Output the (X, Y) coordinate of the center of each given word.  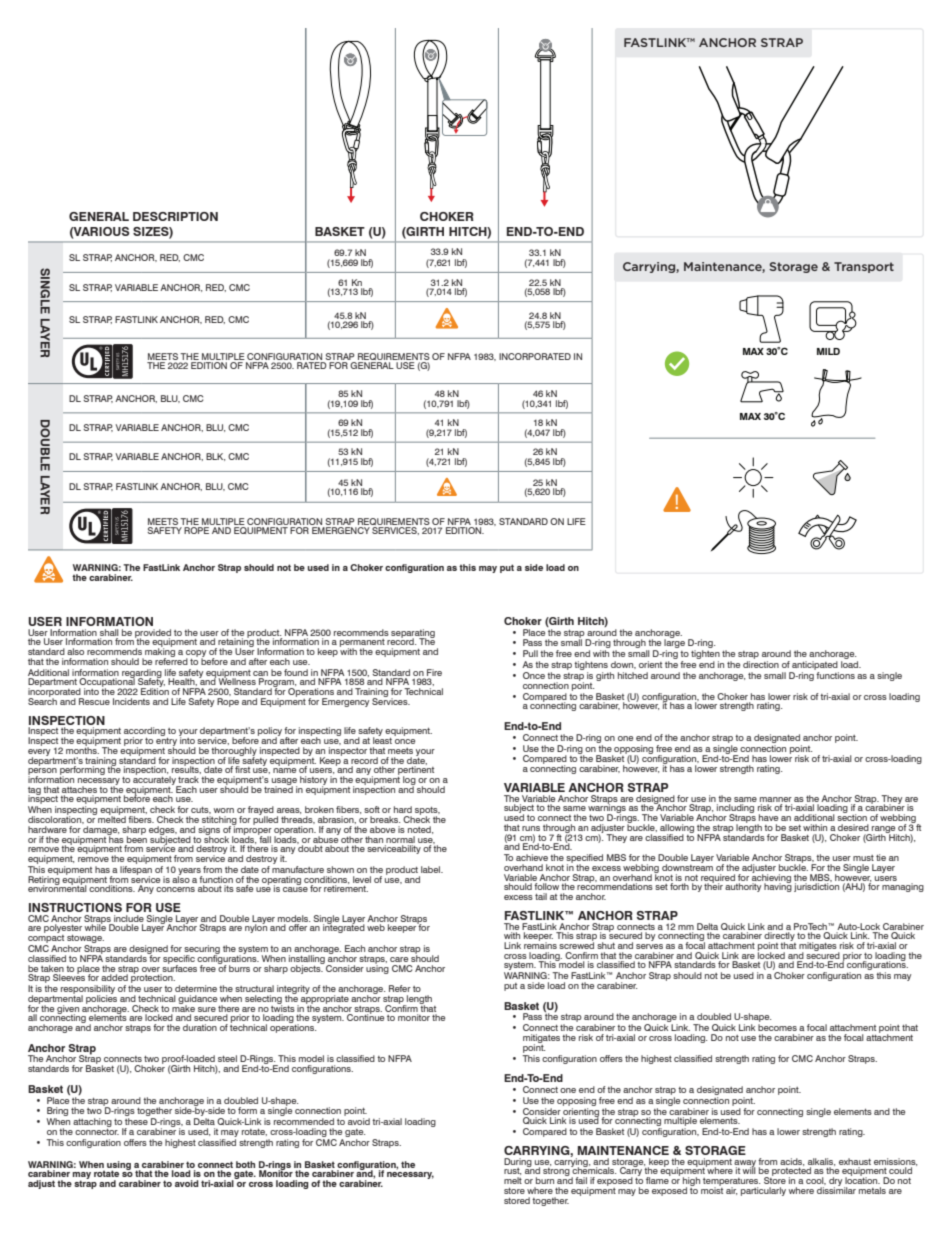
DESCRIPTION (175, 216)
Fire (434, 672)
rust (512, 1171)
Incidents (131, 701)
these (136, 1121)
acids (792, 1162)
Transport (864, 267)
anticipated (815, 667)
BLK (215, 457)
